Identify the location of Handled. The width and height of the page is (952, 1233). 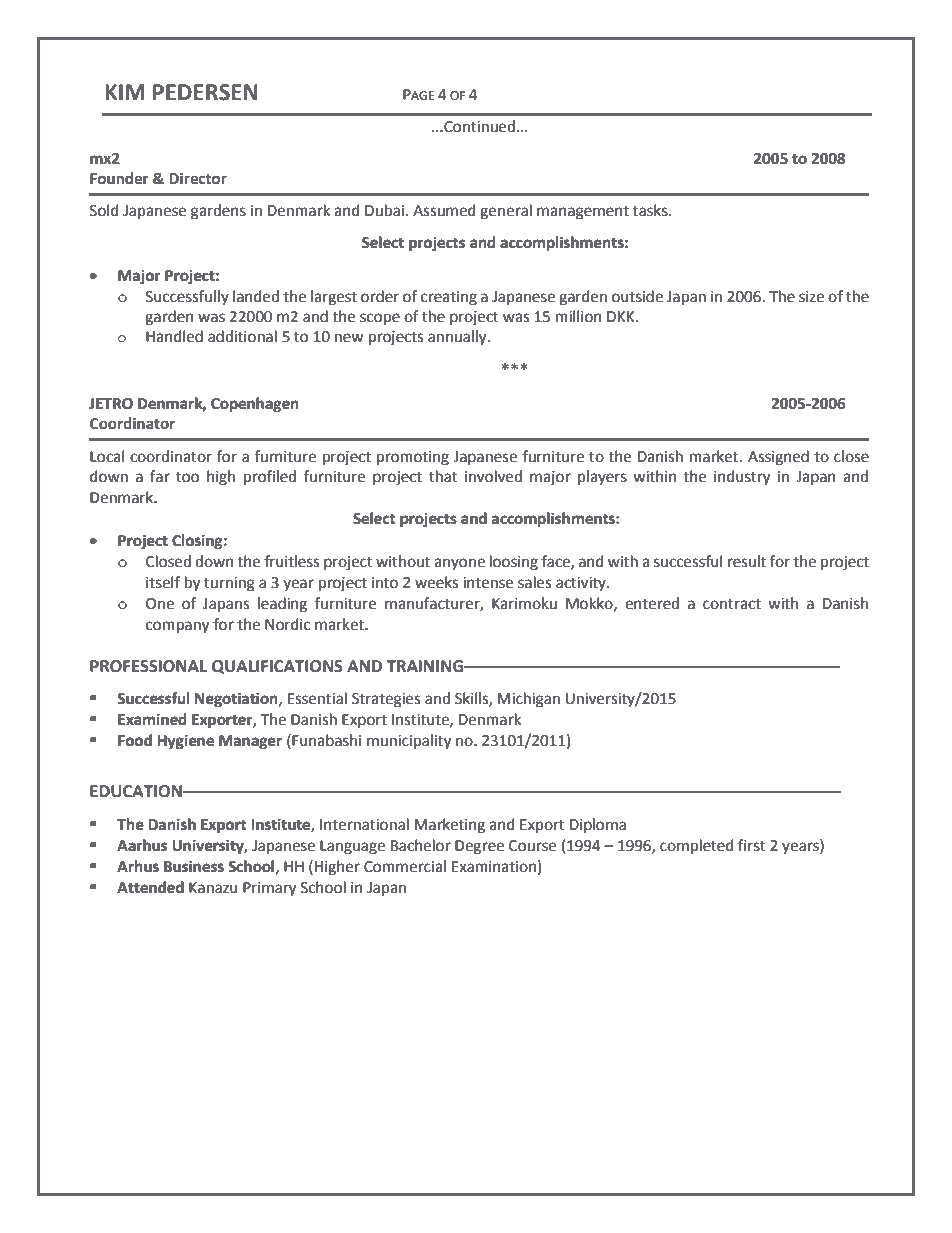
(174, 336).
